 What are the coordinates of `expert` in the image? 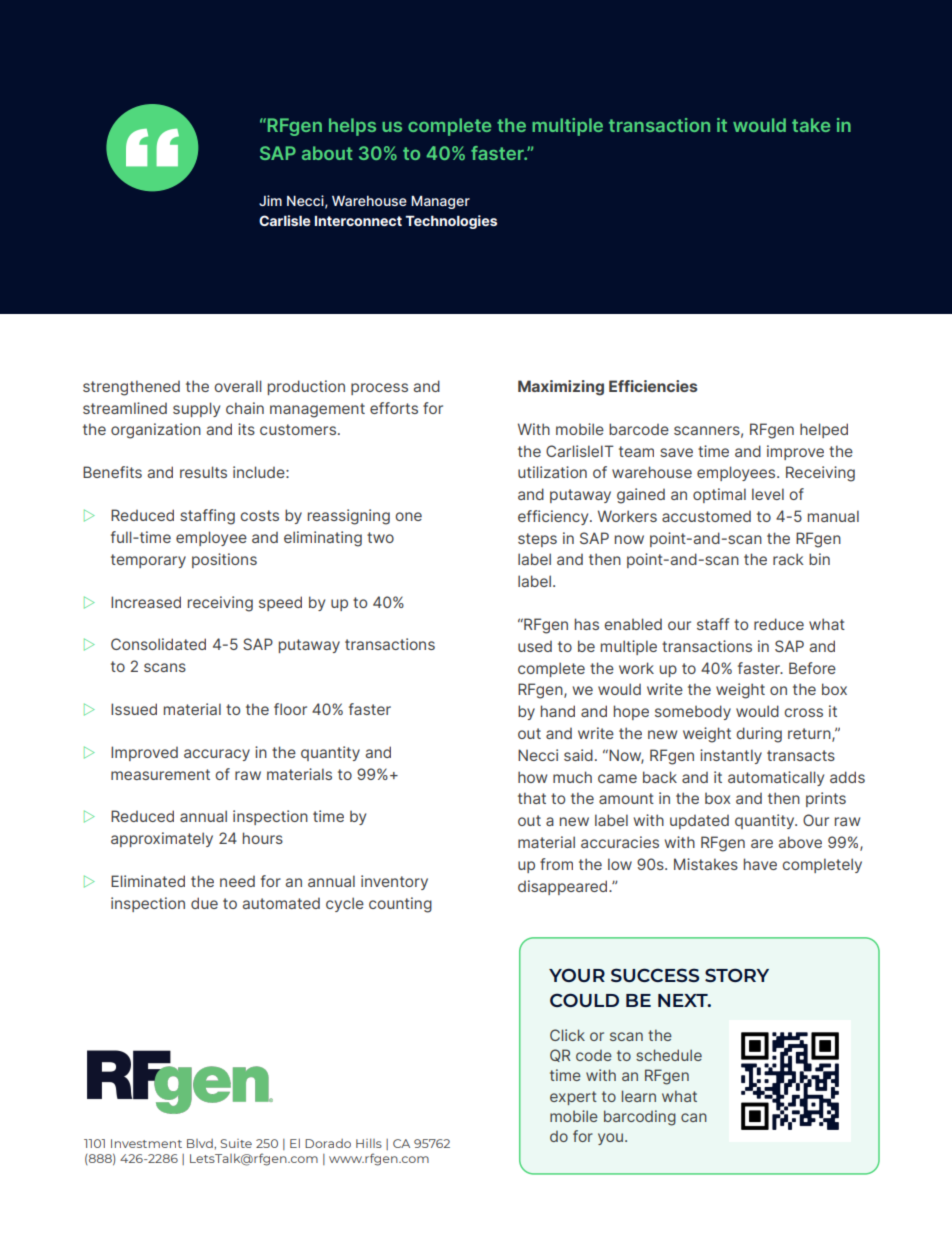 It's located at (573, 1098).
